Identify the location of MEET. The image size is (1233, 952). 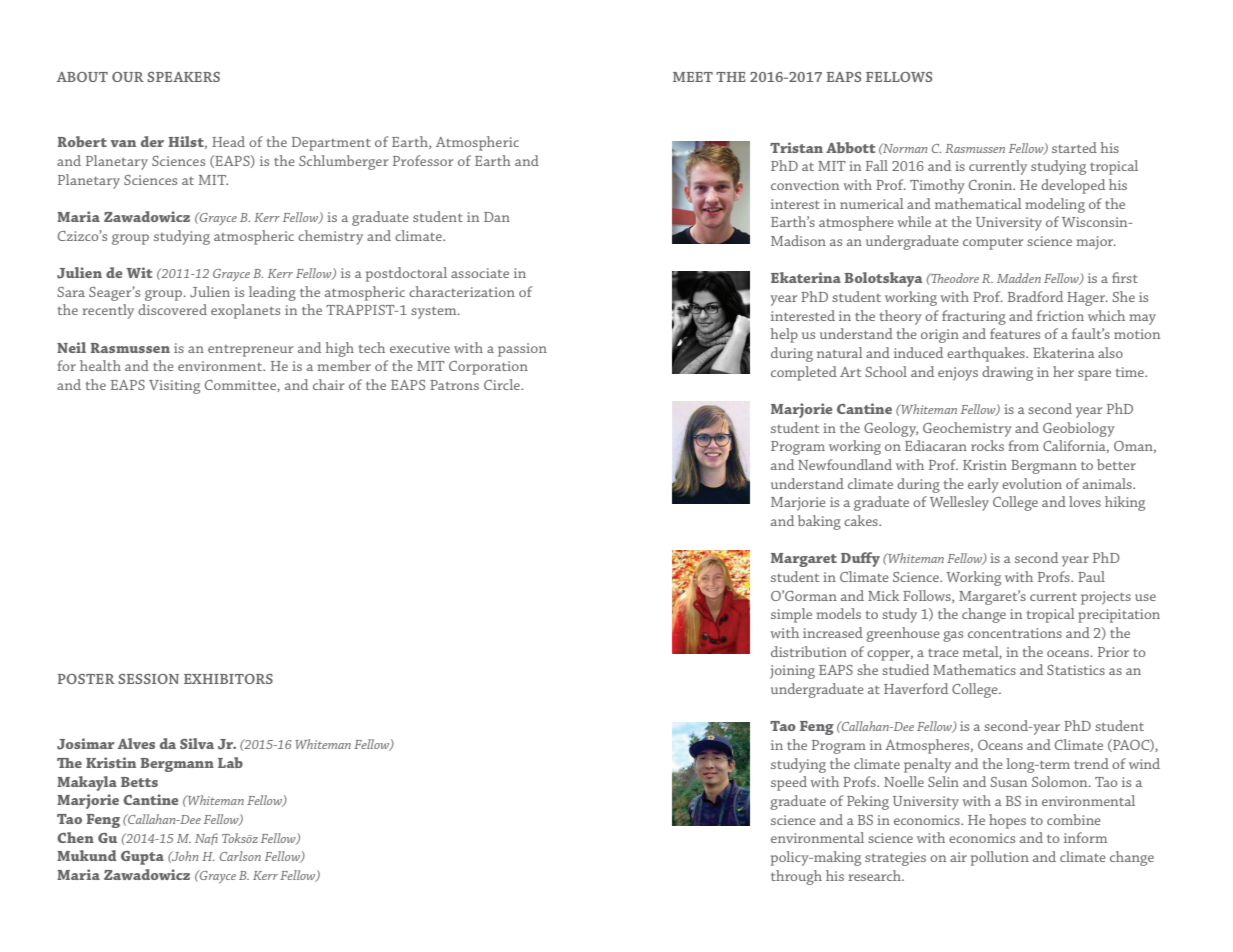
(693, 77).
